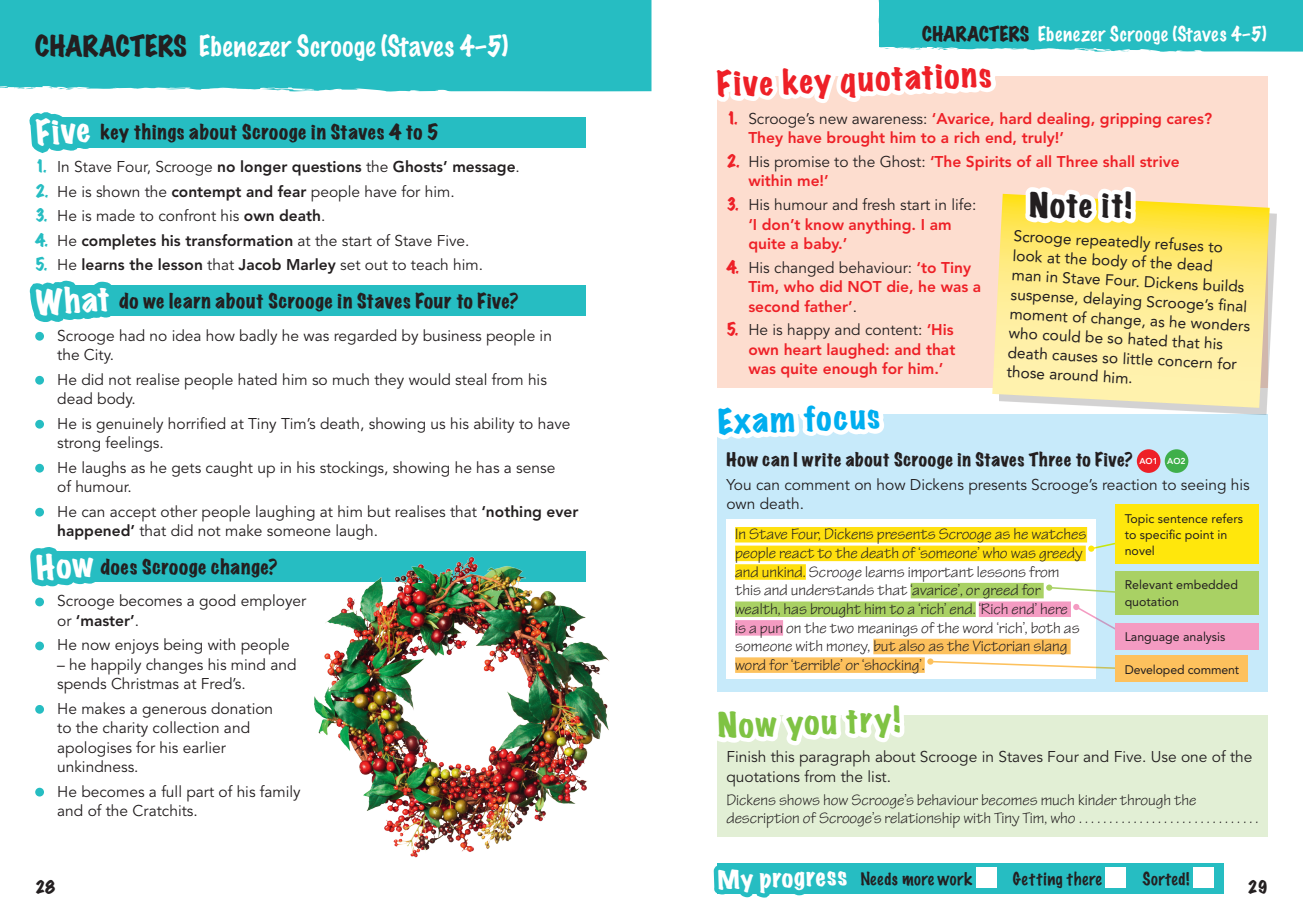 The image size is (1303, 924). Describe the element at coordinates (1037, 880) in the screenshot. I see `Getting` at that location.
